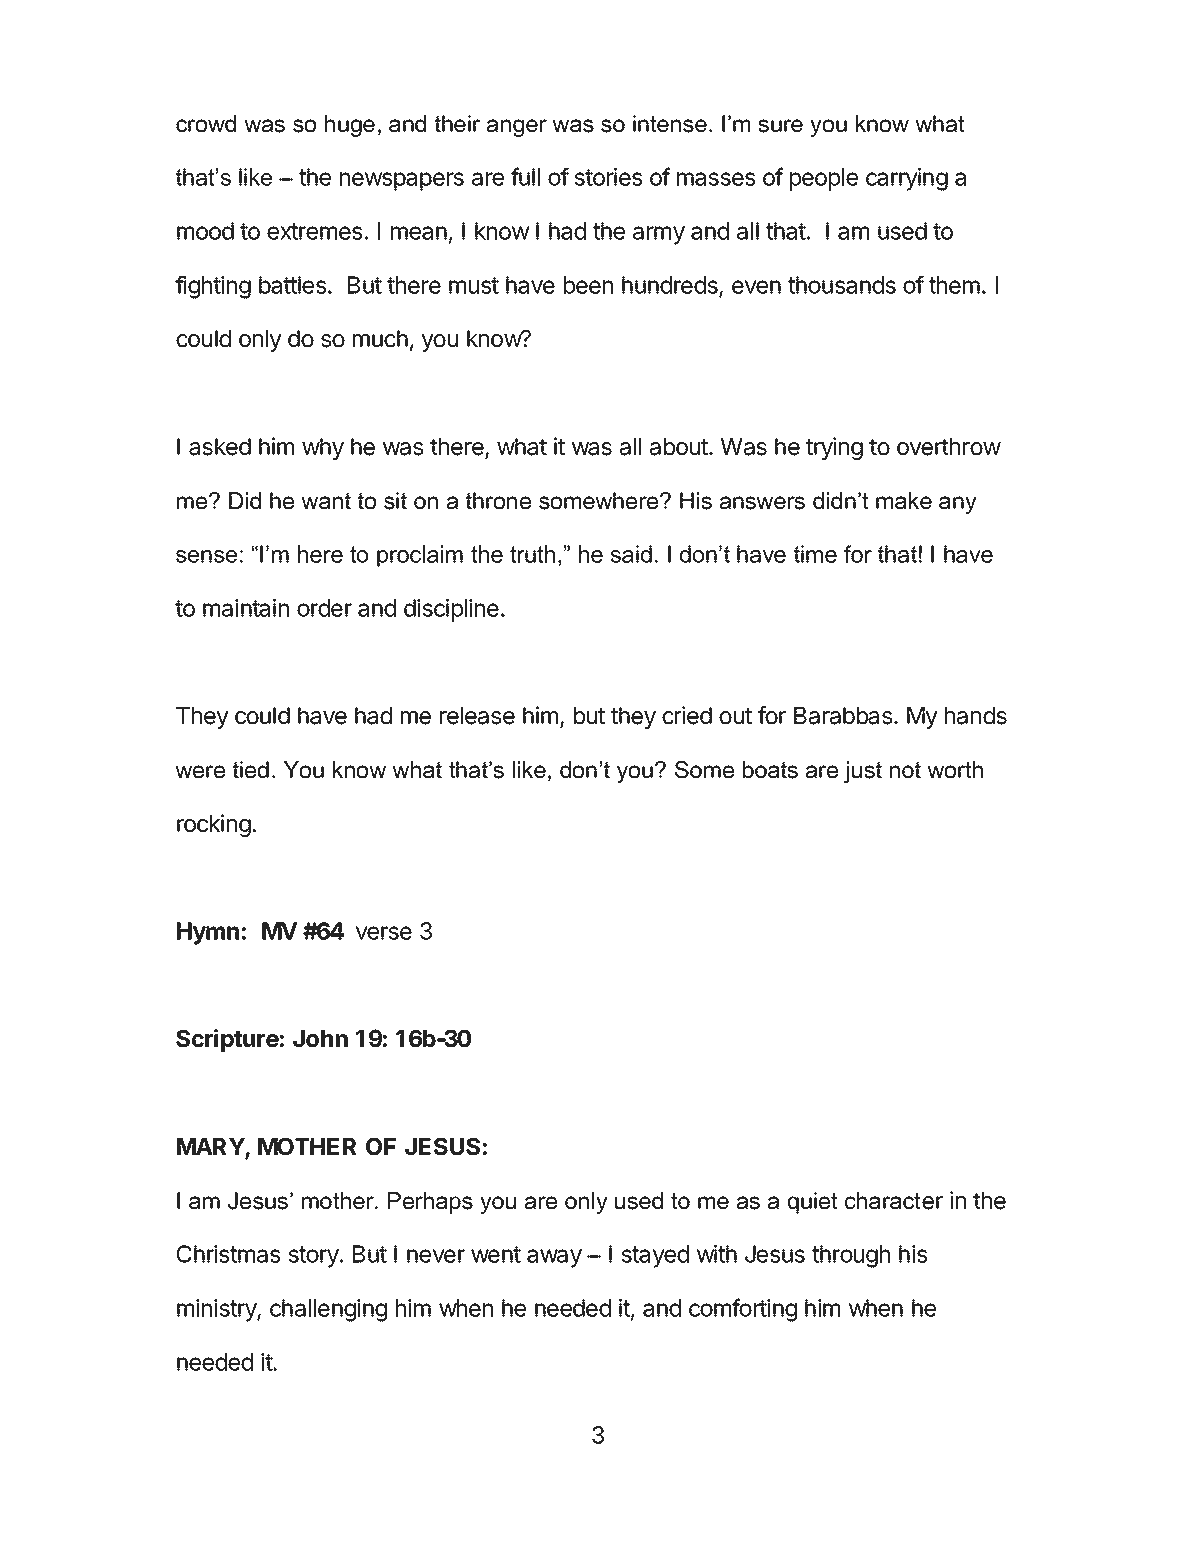  Describe the element at coordinates (904, 501) in the screenshot. I see `make` at that location.
